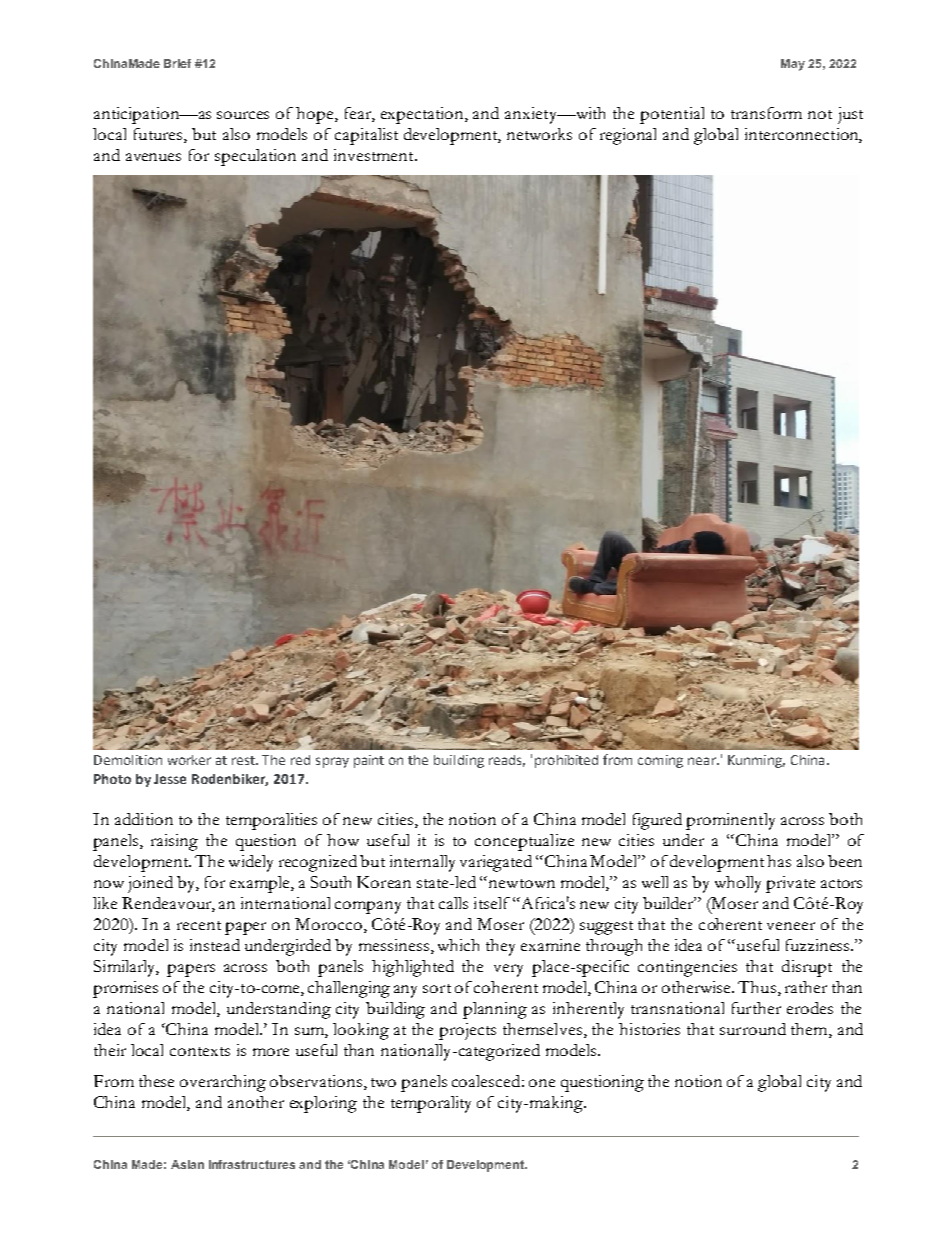 The image size is (952, 1233). Describe the element at coordinates (431, 1104) in the page. I see `temporality` at that location.
